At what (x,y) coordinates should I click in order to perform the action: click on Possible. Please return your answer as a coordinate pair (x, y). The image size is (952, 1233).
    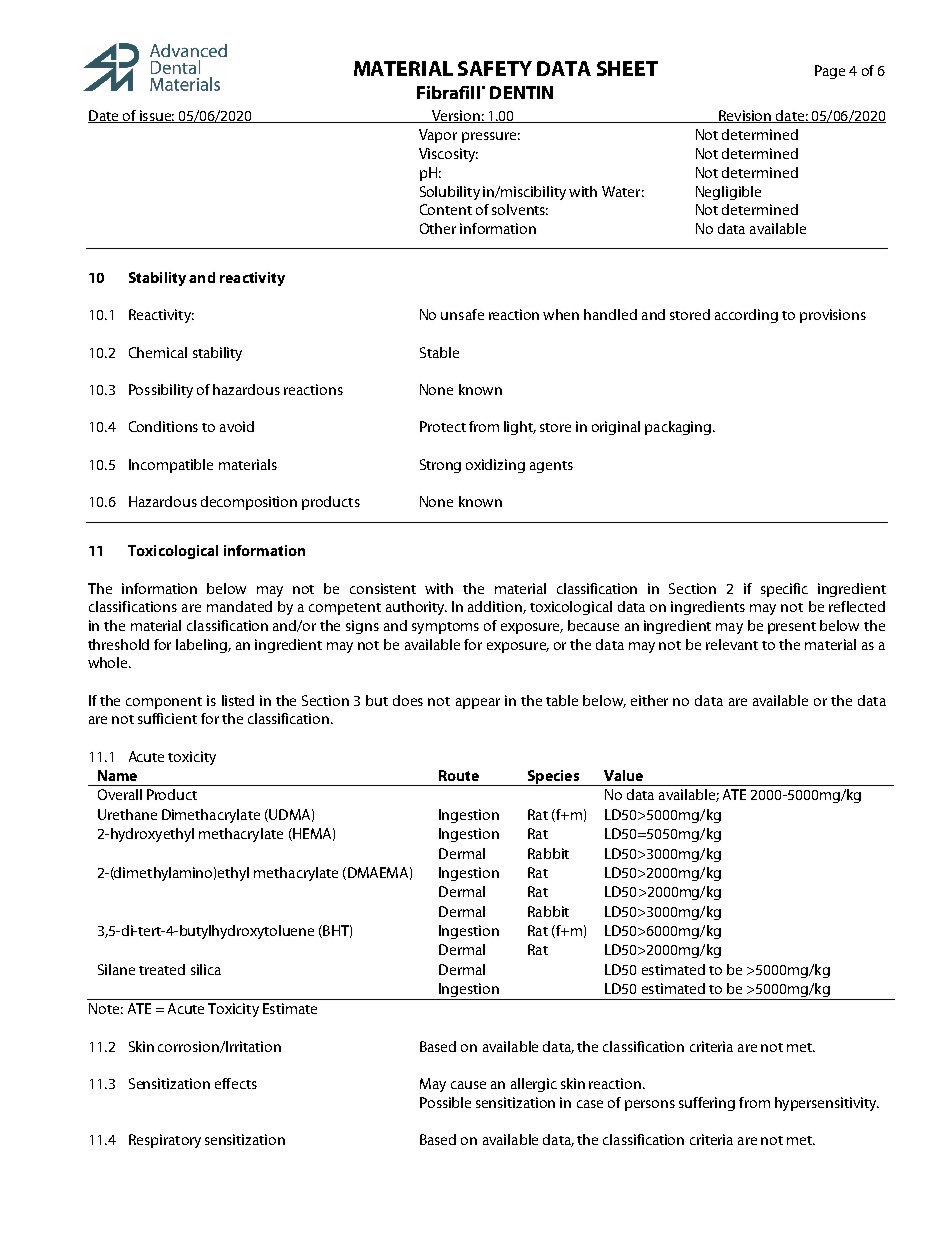
    Looking at the image, I should click on (445, 1102).
